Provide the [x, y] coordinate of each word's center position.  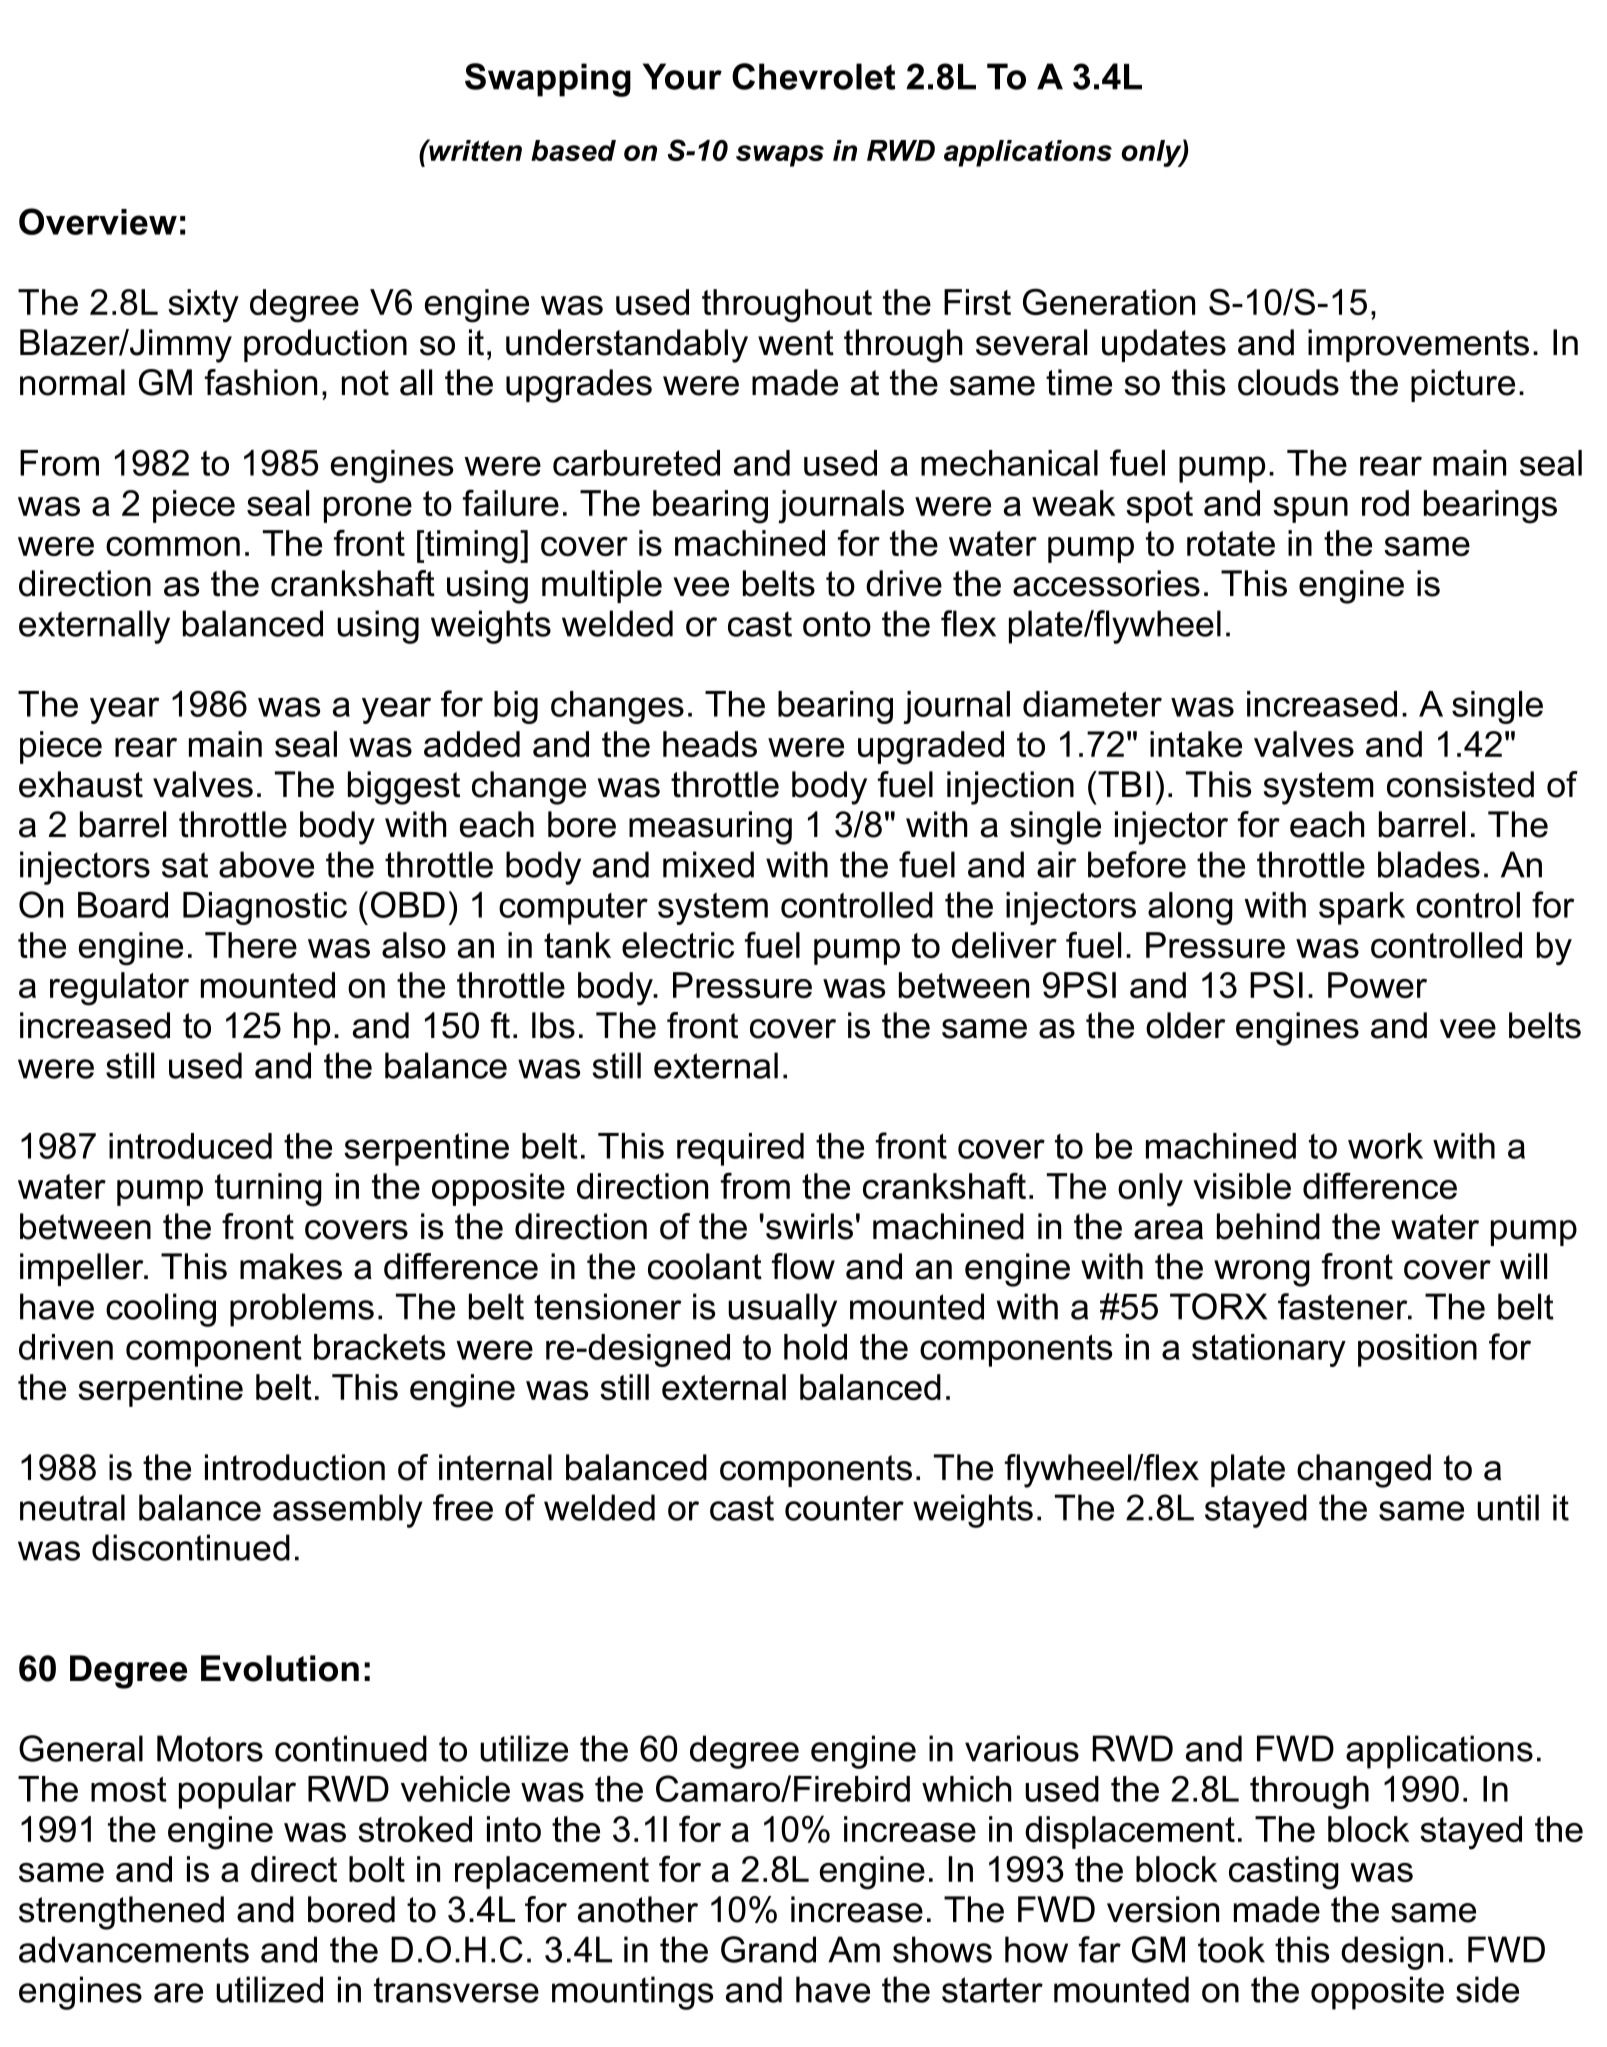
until [1508, 1507]
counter [844, 1508]
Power [1377, 985]
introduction [295, 1467]
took [1231, 1949]
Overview [98, 221]
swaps [780, 156]
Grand [768, 1949]
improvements [1418, 345]
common [173, 546]
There [251, 945]
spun [1310, 510]
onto [837, 624]
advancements [134, 1949]
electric [678, 945]
